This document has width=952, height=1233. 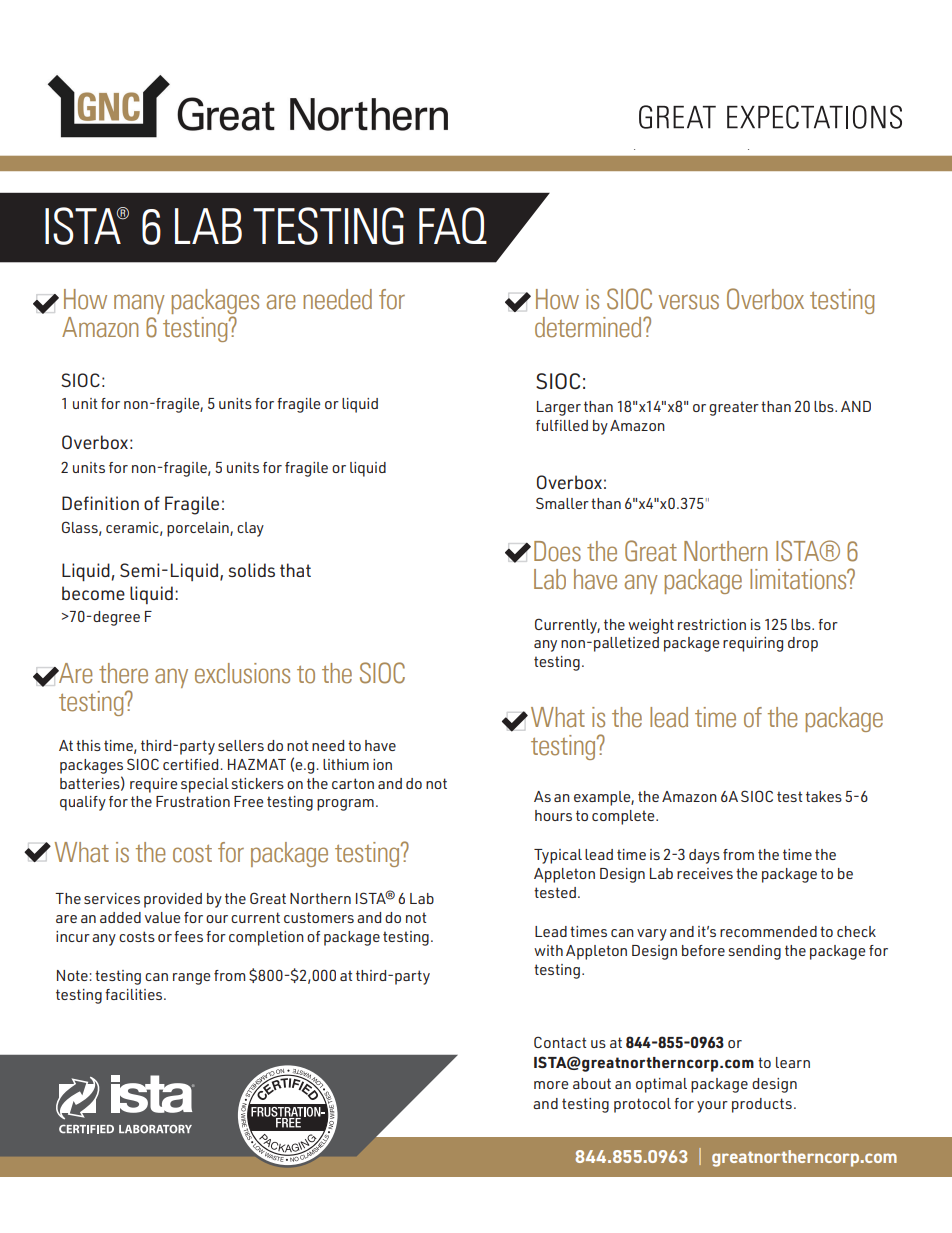 What do you see at coordinates (689, 302) in the document?
I see `versus` at bounding box center [689, 302].
